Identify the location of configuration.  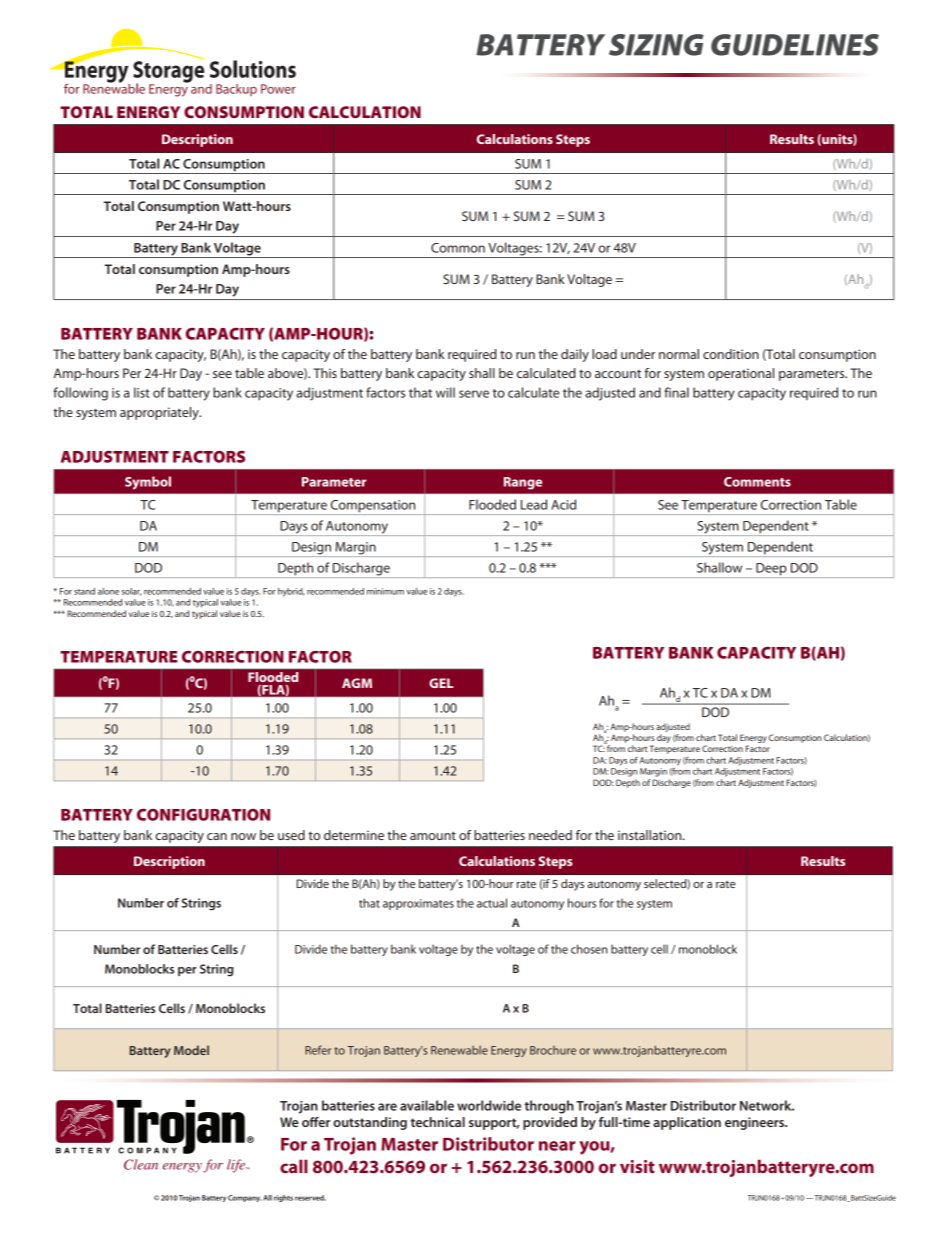
(203, 815).
